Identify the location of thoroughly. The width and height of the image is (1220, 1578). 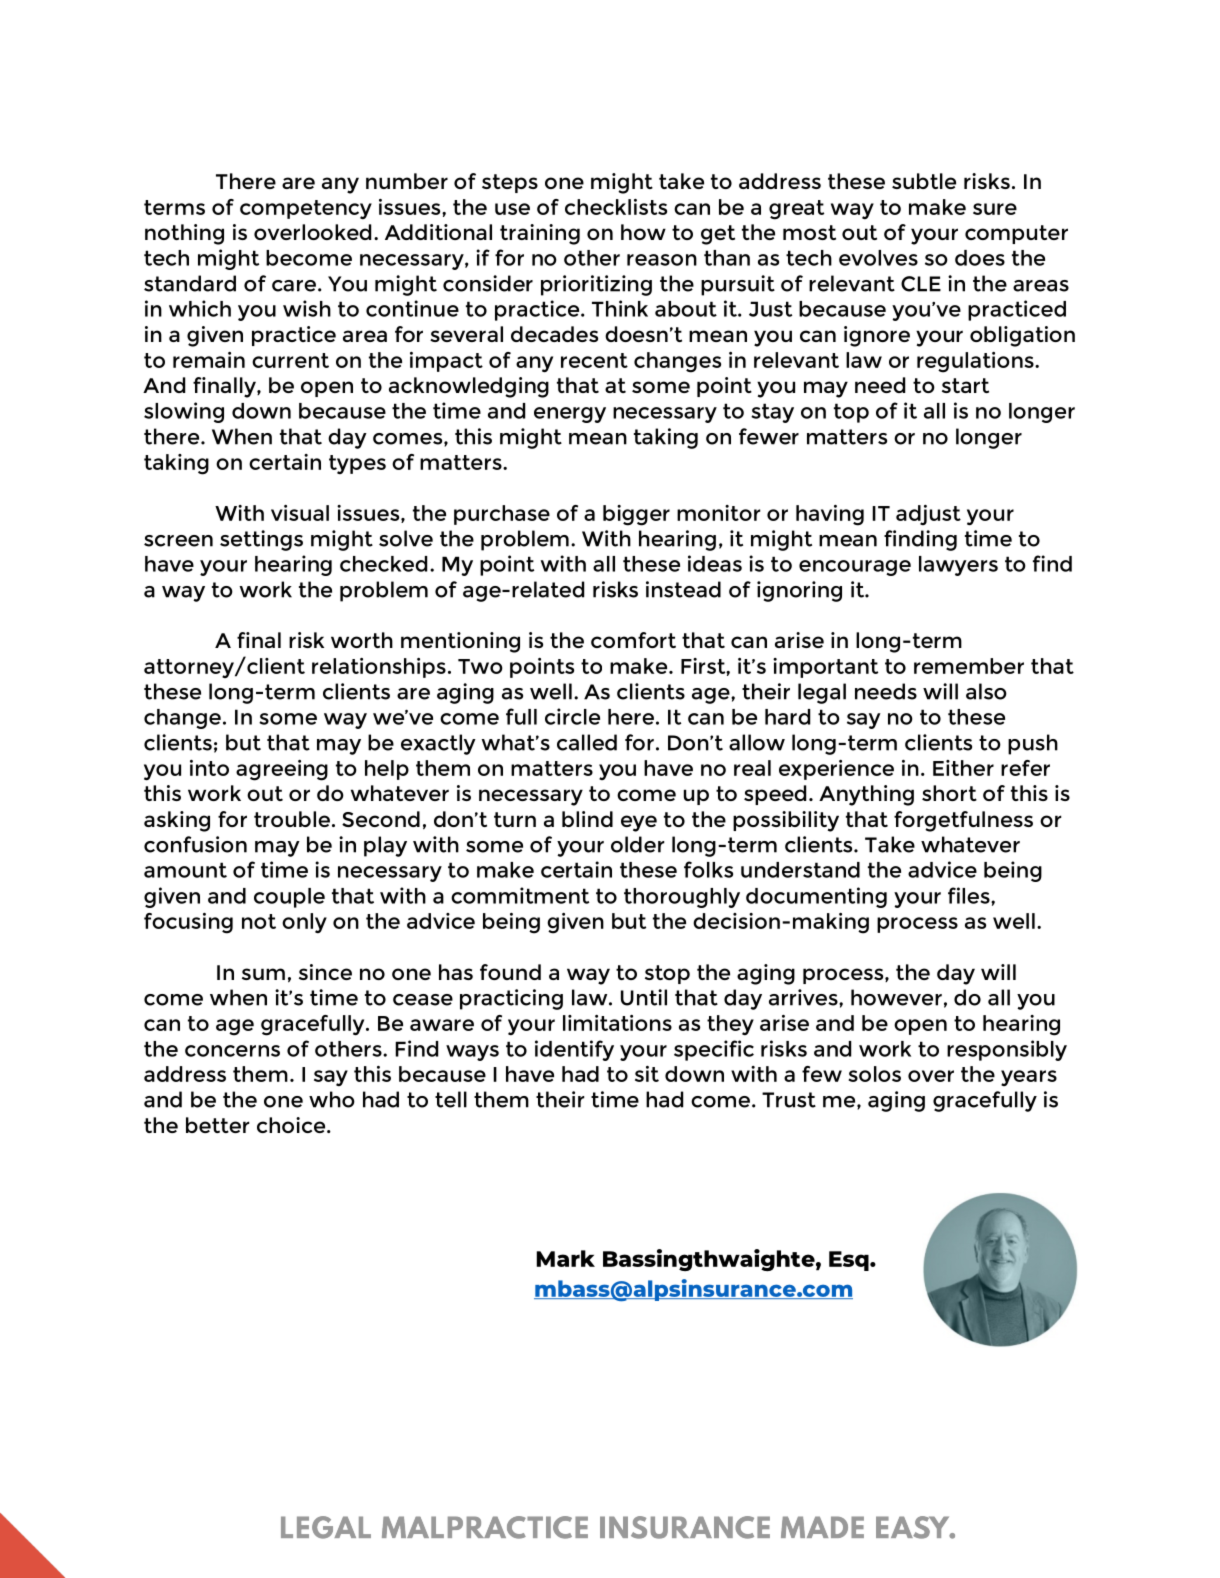
(682, 898).
